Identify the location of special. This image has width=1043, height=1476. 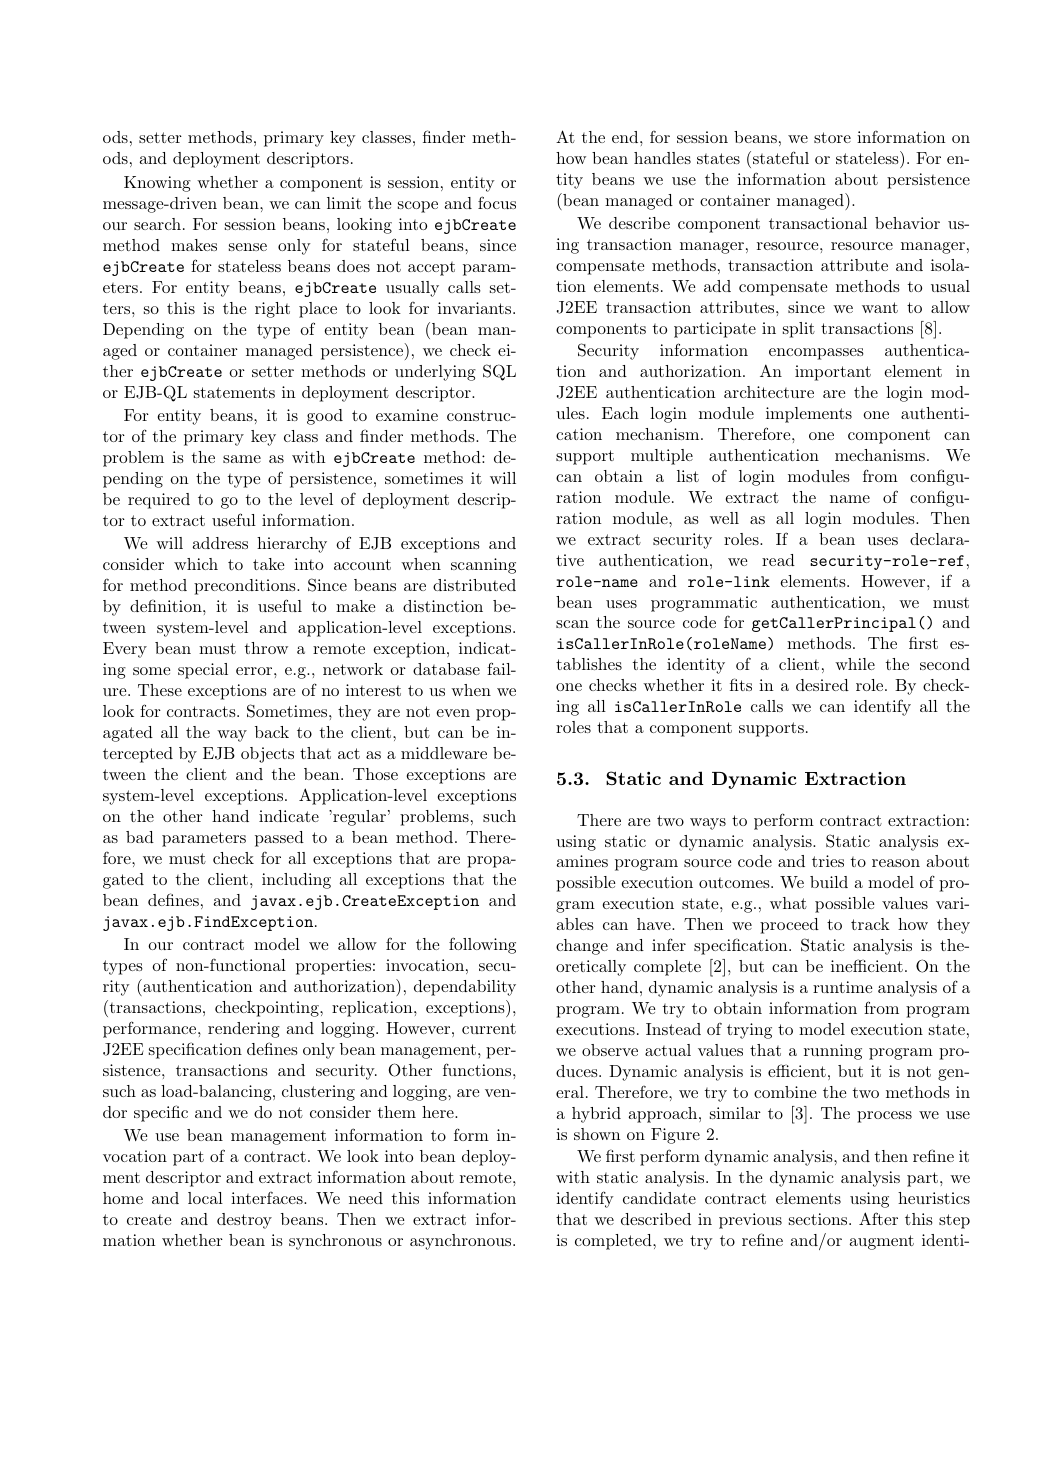
(203, 671).
